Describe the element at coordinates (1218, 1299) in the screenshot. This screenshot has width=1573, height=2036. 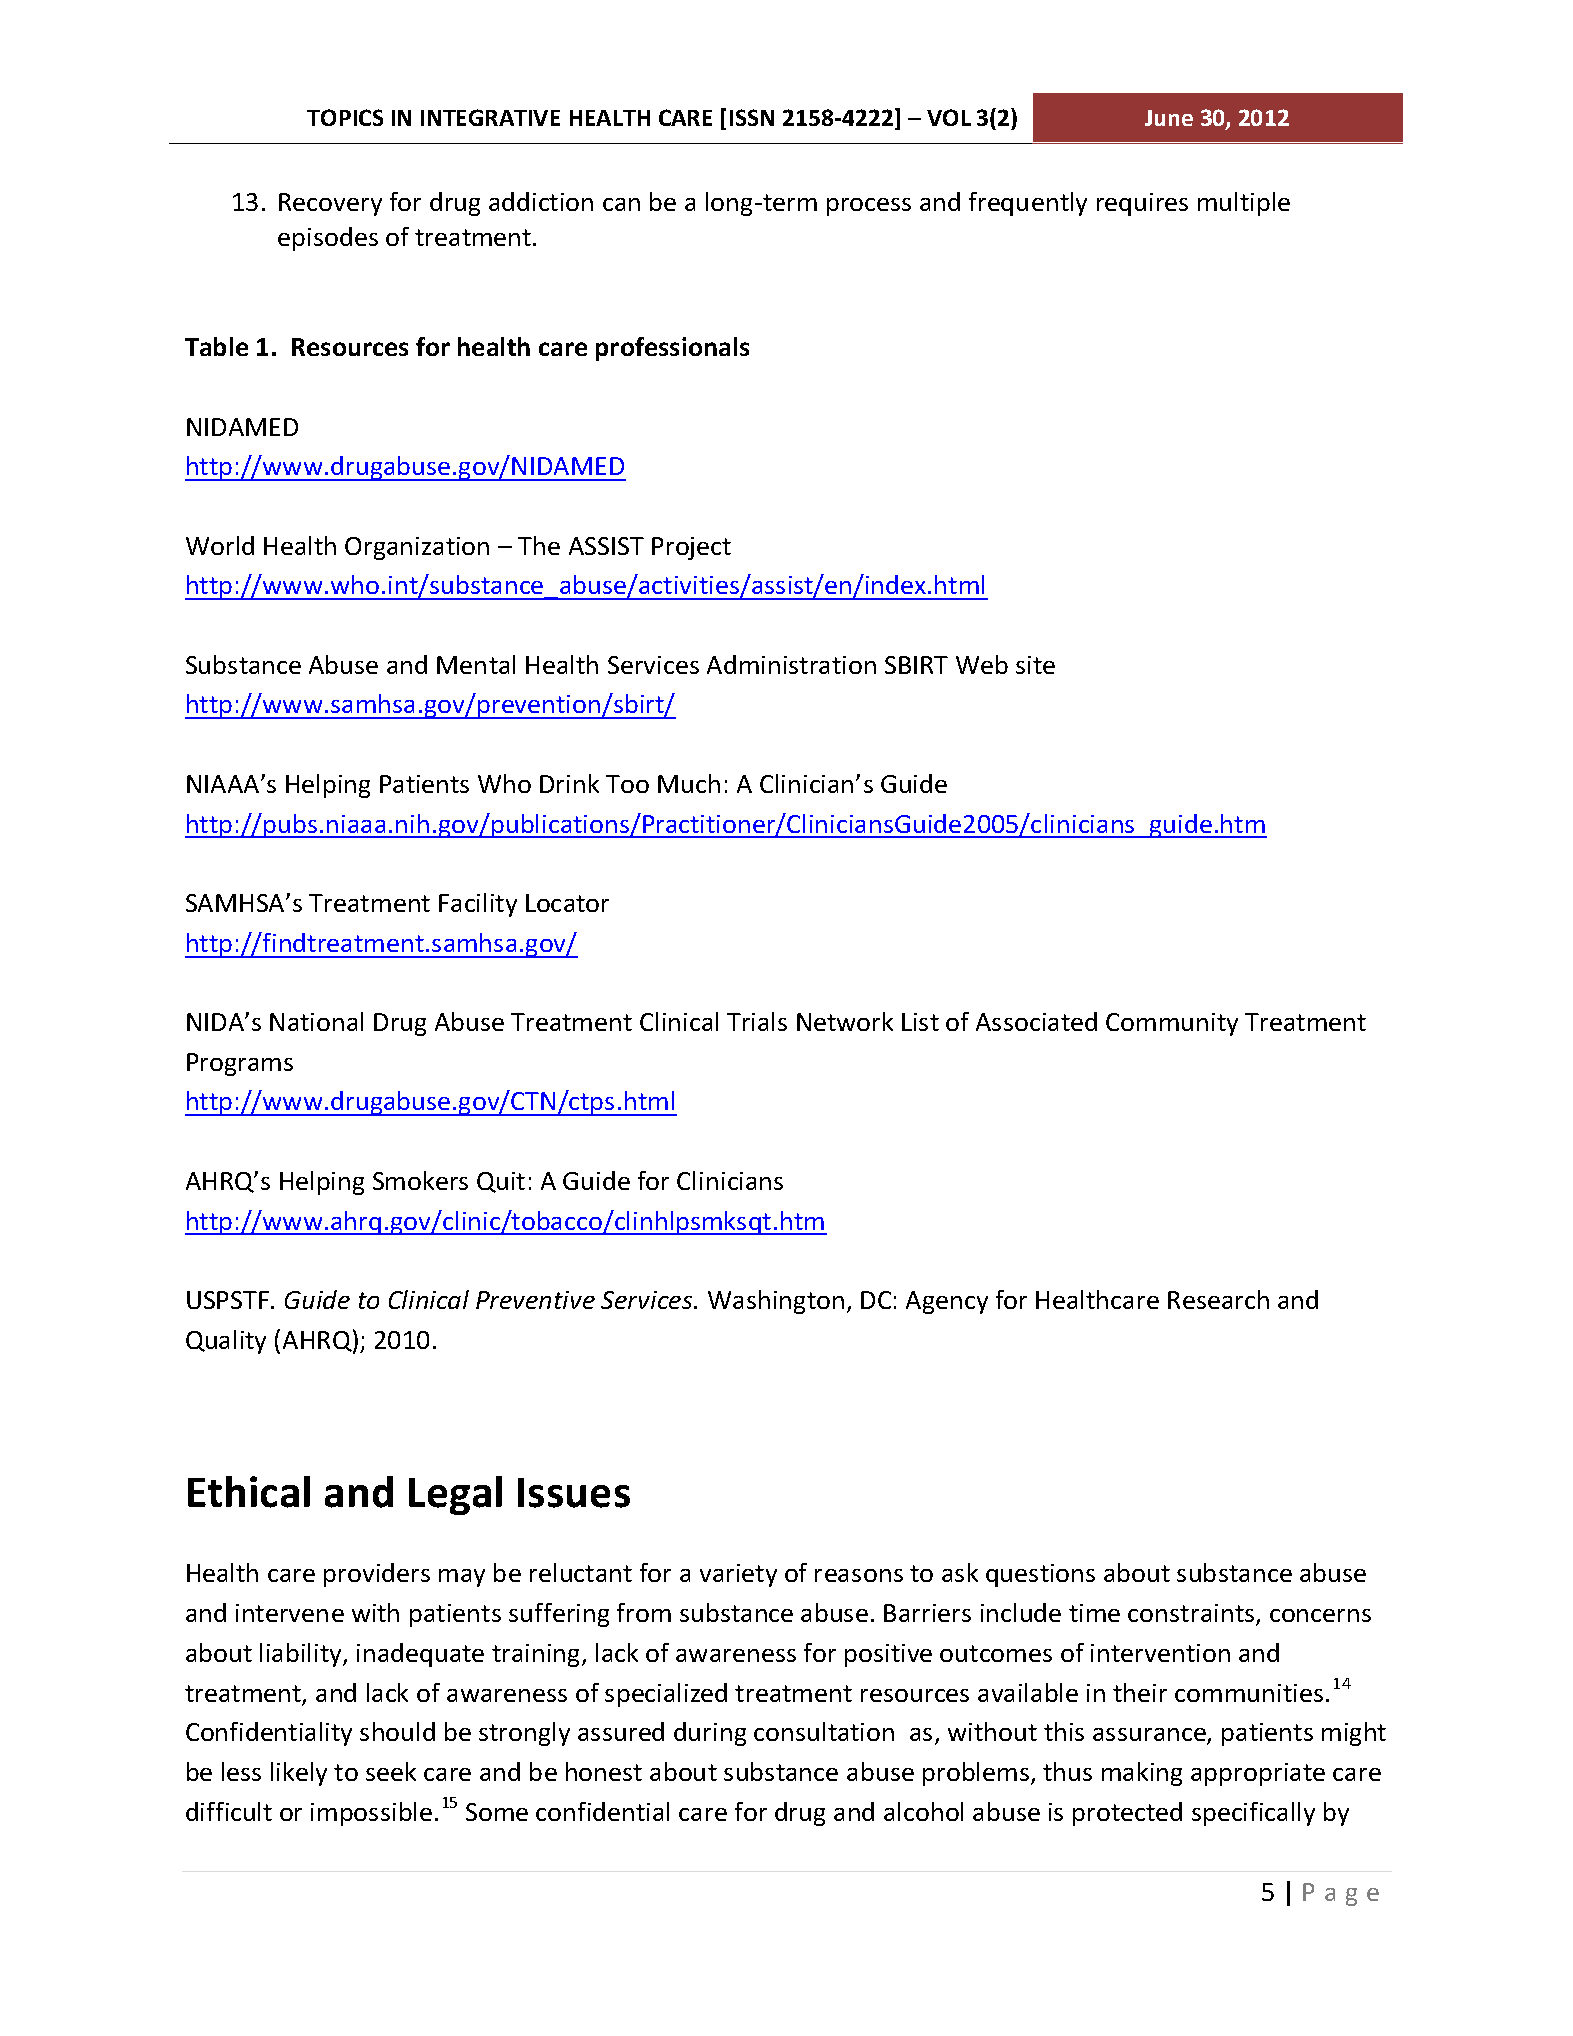
I see `Research` at that location.
